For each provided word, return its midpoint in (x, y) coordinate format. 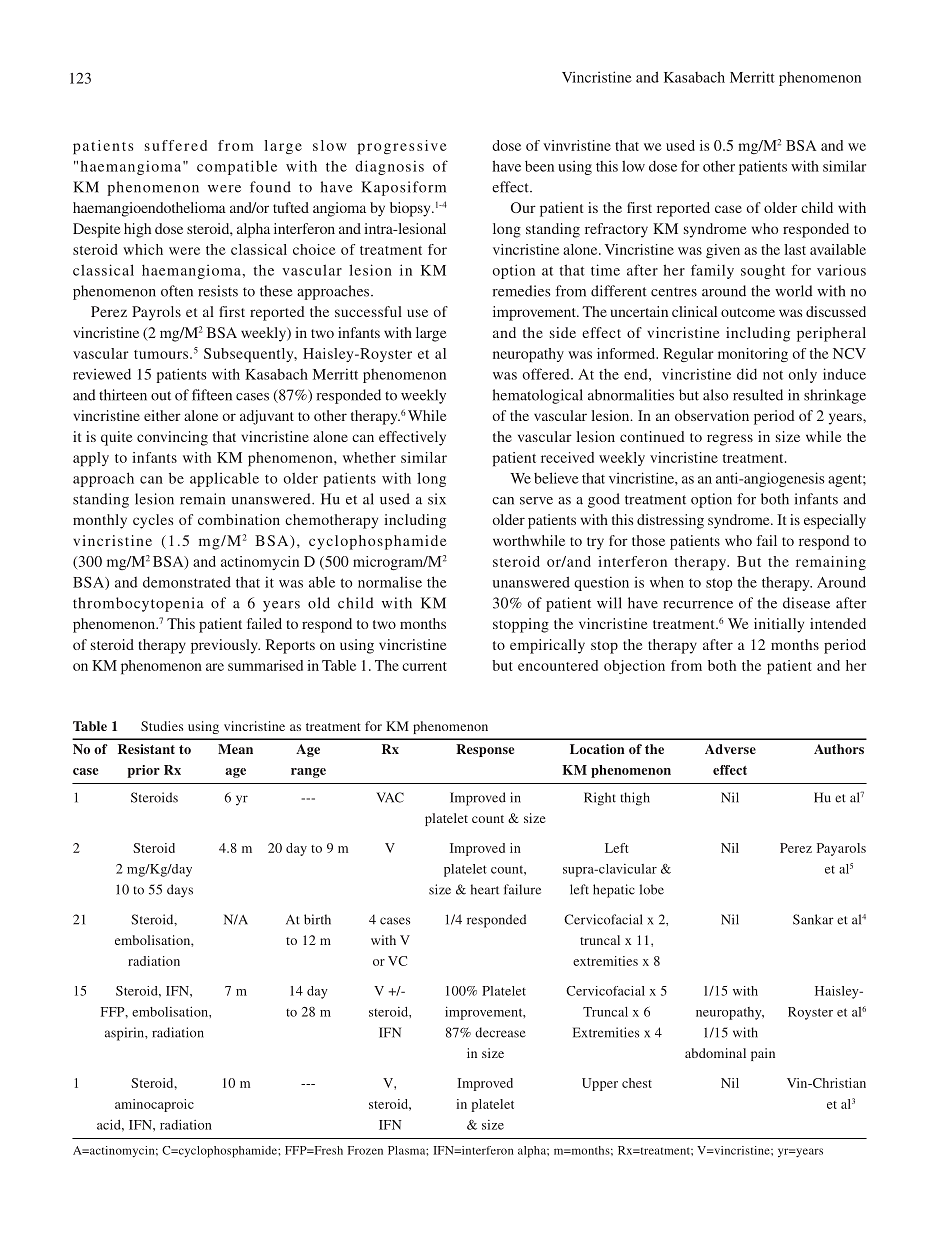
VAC (390, 797)
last (795, 249)
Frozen (365, 1150)
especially (835, 521)
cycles (153, 521)
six (437, 499)
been (539, 166)
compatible (237, 167)
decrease (500, 1032)
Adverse (730, 749)
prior (144, 771)
